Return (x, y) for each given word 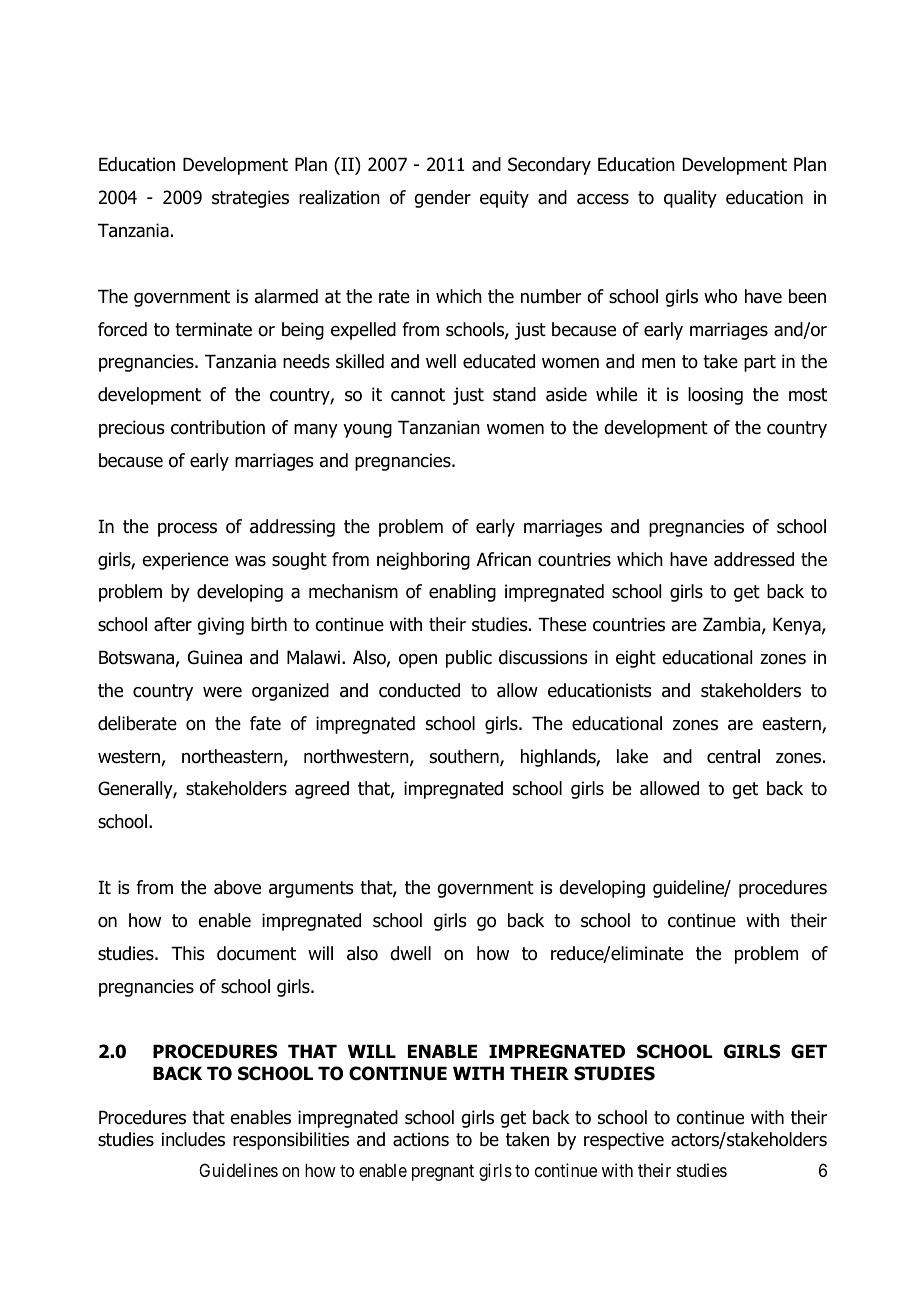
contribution (218, 427)
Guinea (215, 657)
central (733, 756)
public (469, 659)
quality (690, 199)
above (237, 887)
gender (442, 199)
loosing (715, 396)
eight (636, 659)
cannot (418, 395)
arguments (311, 889)
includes (193, 1139)
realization (339, 197)
